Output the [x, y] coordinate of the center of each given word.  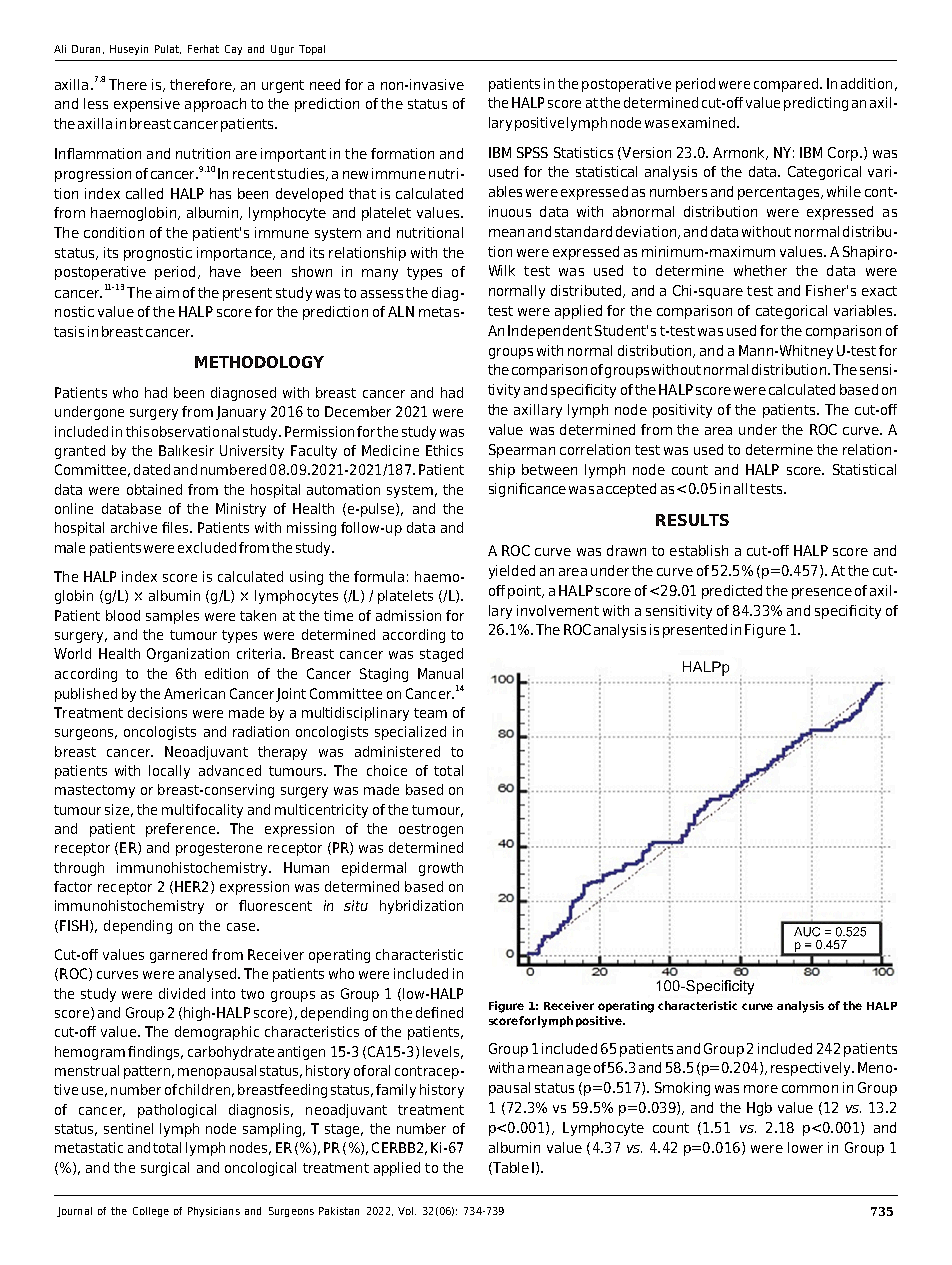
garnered [178, 956]
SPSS [532, 152]
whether [760, 270]
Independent [550, 332]
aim [167, 292]
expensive [147, 105]
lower [805, 1147]
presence [822, 593]
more [761, 1089]
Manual [440, 673]
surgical [165, 1169]
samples [172, 617]
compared [787, 85]
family [396, 1091]
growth [441, 869]
